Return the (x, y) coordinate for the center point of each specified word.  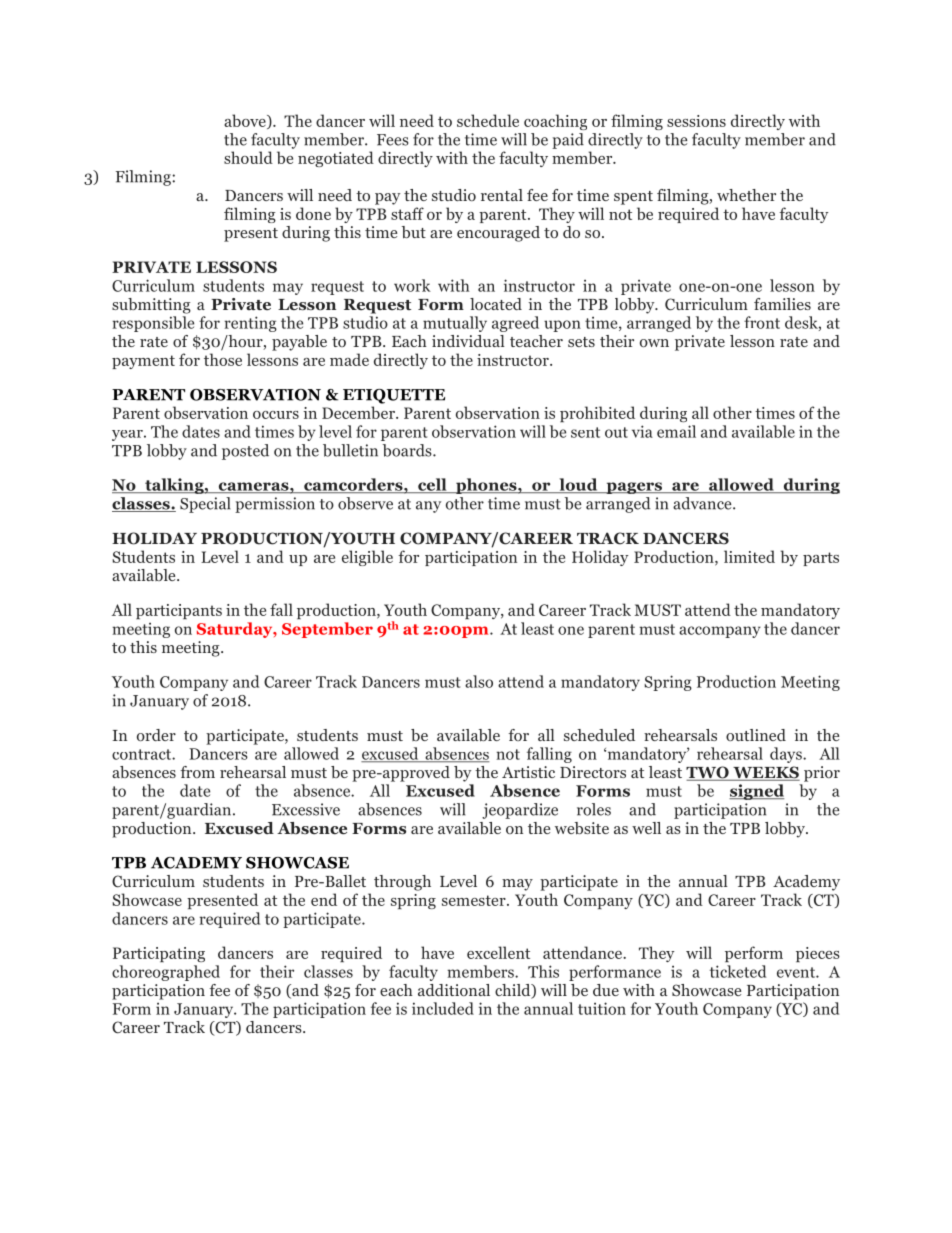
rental (502, 195)
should (248, 157)
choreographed (166, 973)
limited (749, 556)
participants (179, 611)
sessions (696, 121)
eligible (367, 558)
